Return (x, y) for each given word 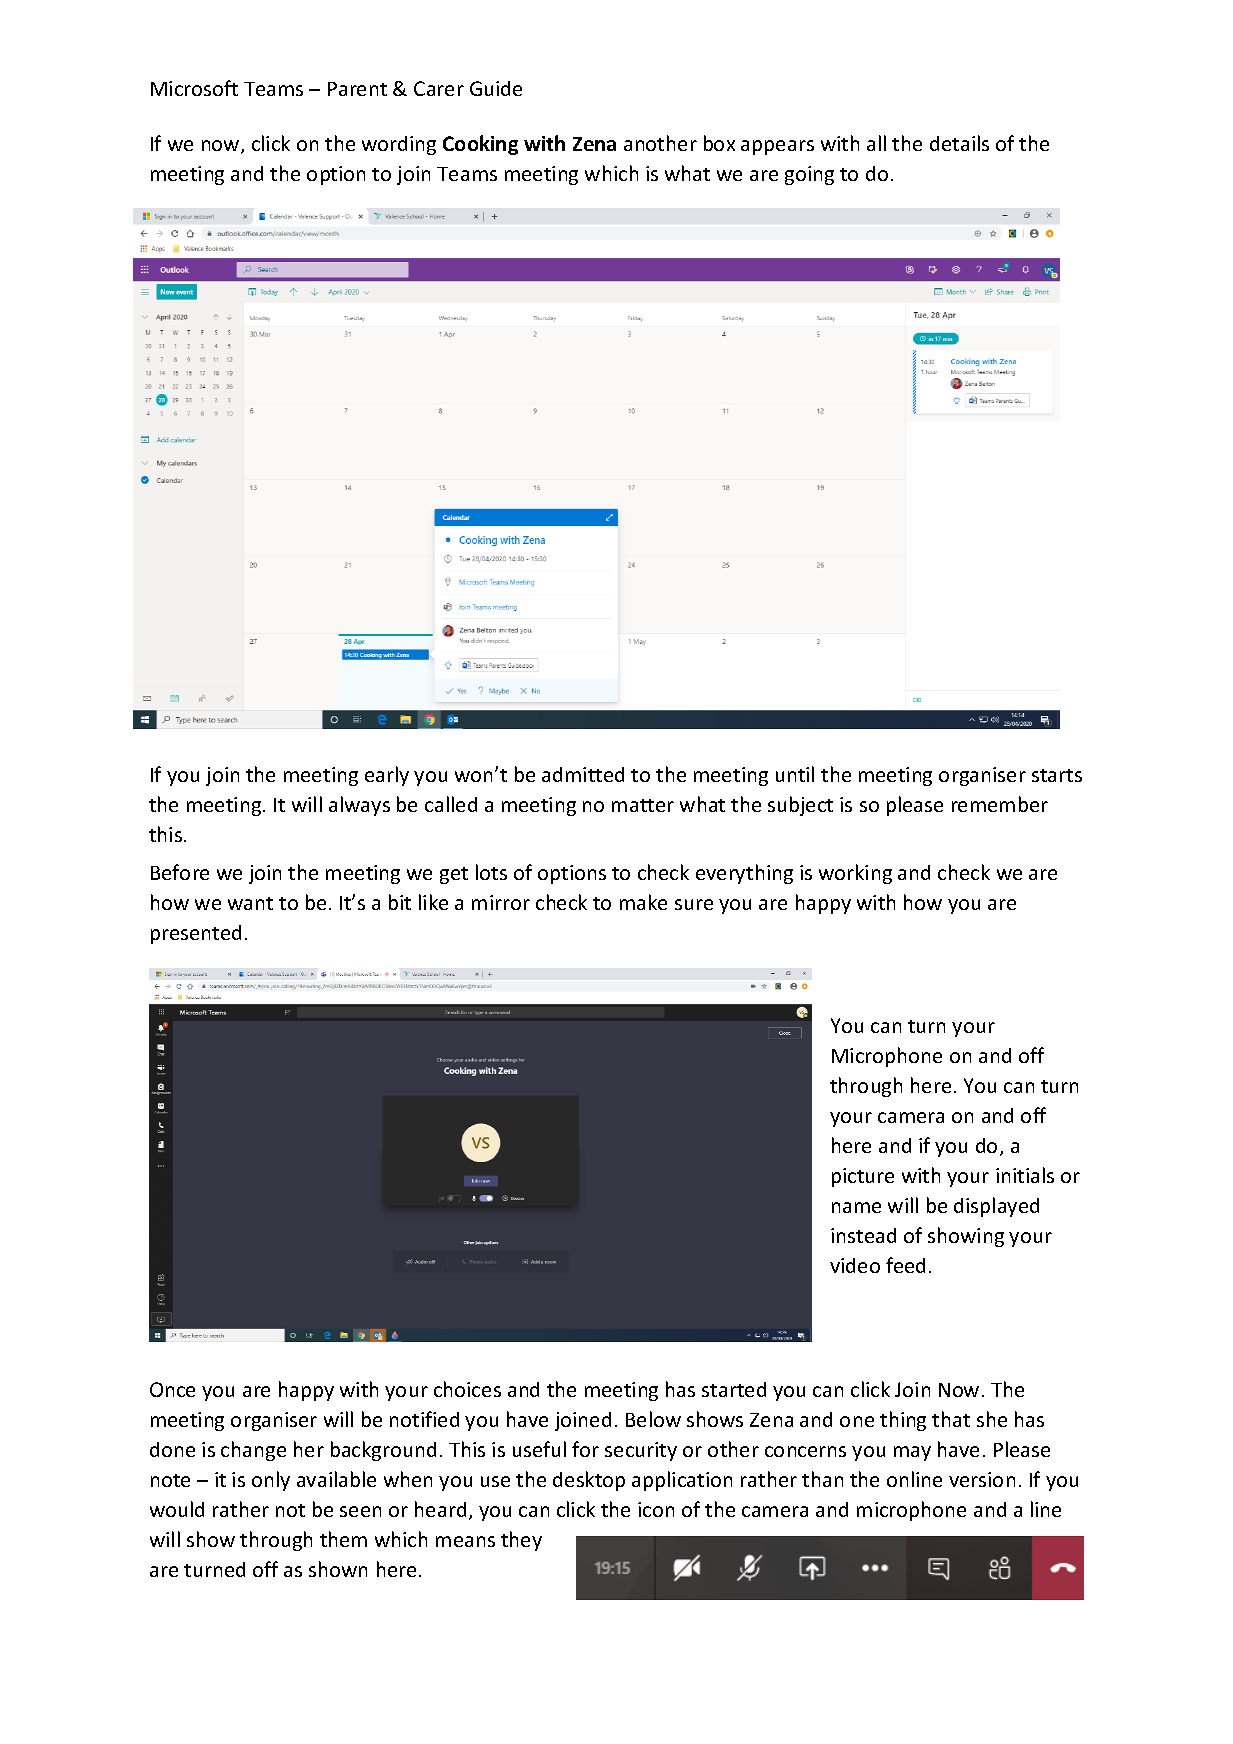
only (271, 1481)
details (959, 143)
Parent (357, 89)
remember (1000, 804)
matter (643, 805)
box (719, 143)
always (359, 806)
